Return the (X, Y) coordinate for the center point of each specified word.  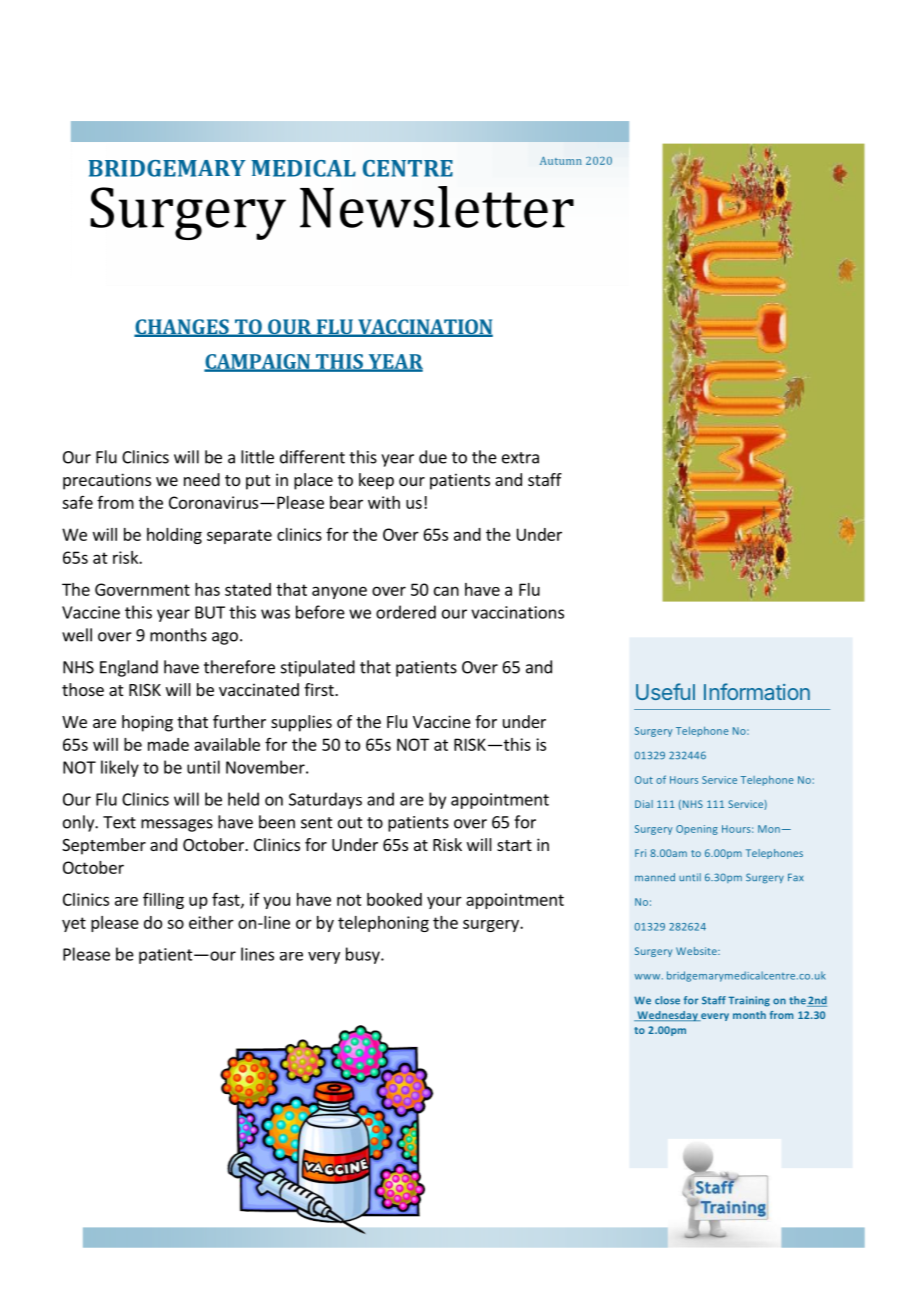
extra (520, 458)
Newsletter (437, 207)
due (433, 457)
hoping (147, 723)
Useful (665, 691)
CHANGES (182, 328)
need (202, 479)
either (211, 922)
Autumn (561, 160)
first (320, 689)
